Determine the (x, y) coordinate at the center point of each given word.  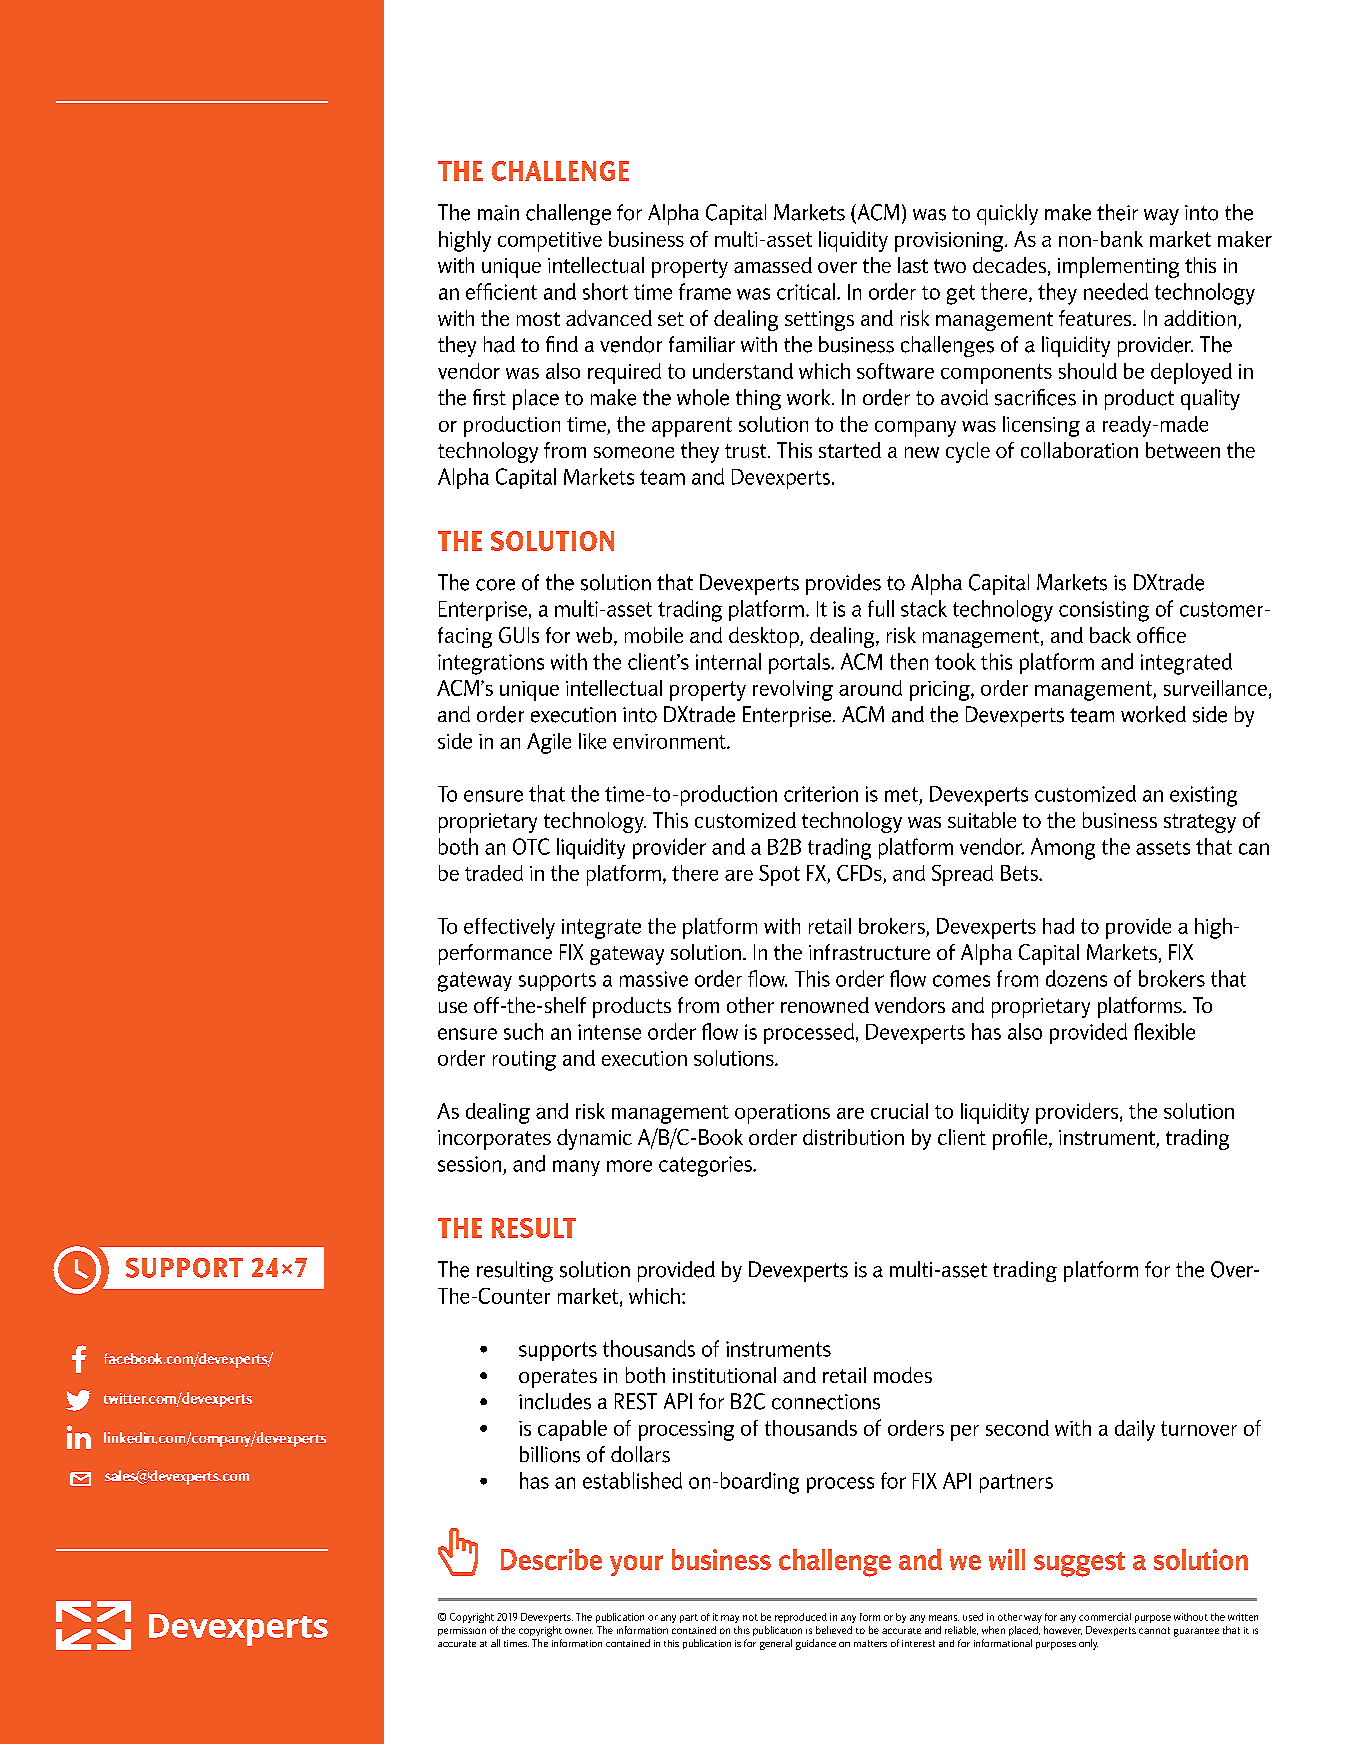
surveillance (1215, 688)
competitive (550, 242)
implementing (1118, 267)
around (870, 688)
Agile (549, 743)
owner (579, 1631)
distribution (853, 1137)
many (576, 1168)
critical (806, 291)
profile (1021, 1139)
